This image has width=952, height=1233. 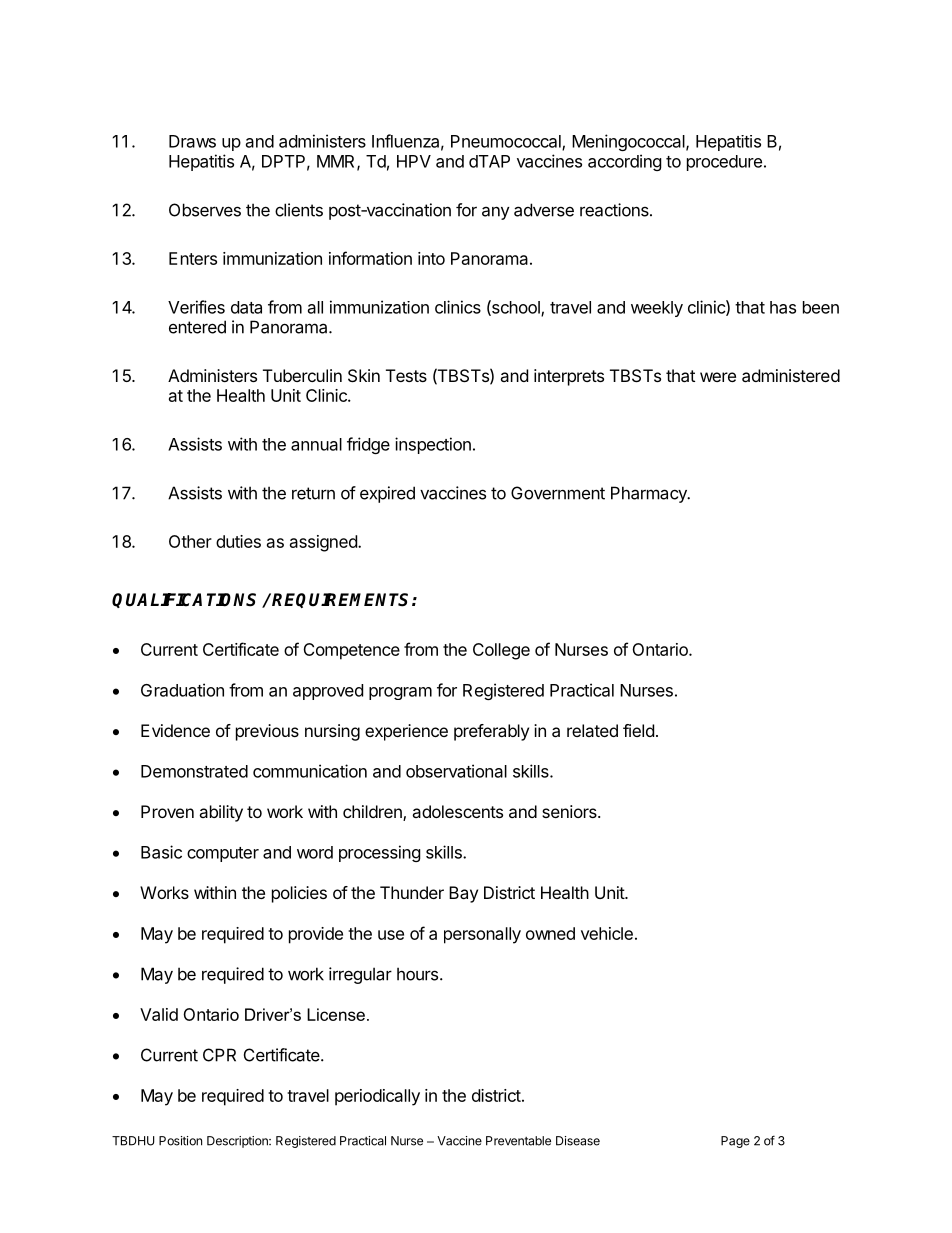 I want to click on Description, so click(x=238, y=1142).
